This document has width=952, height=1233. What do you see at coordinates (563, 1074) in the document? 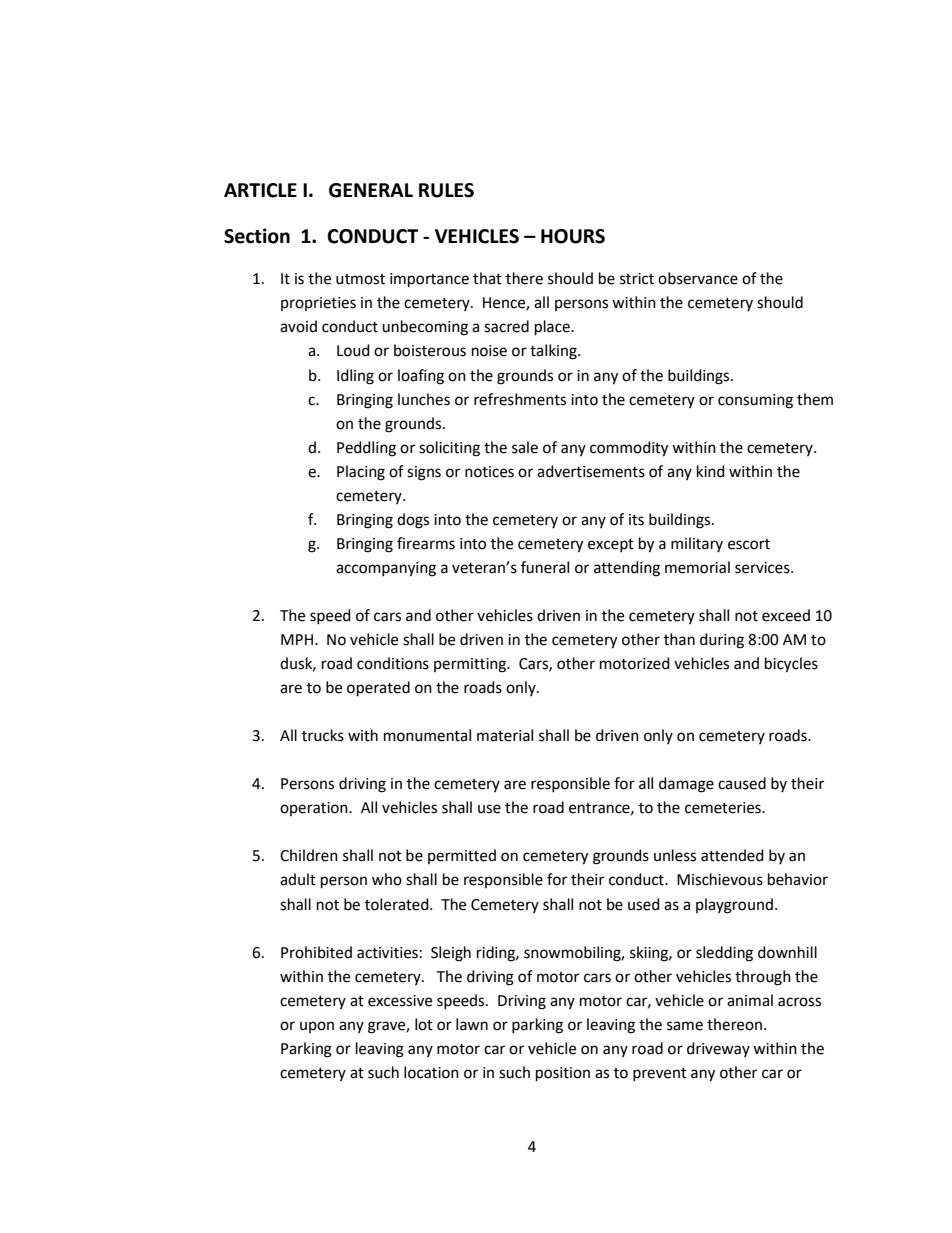
I see `position` at bounding box center [563, 1074].
